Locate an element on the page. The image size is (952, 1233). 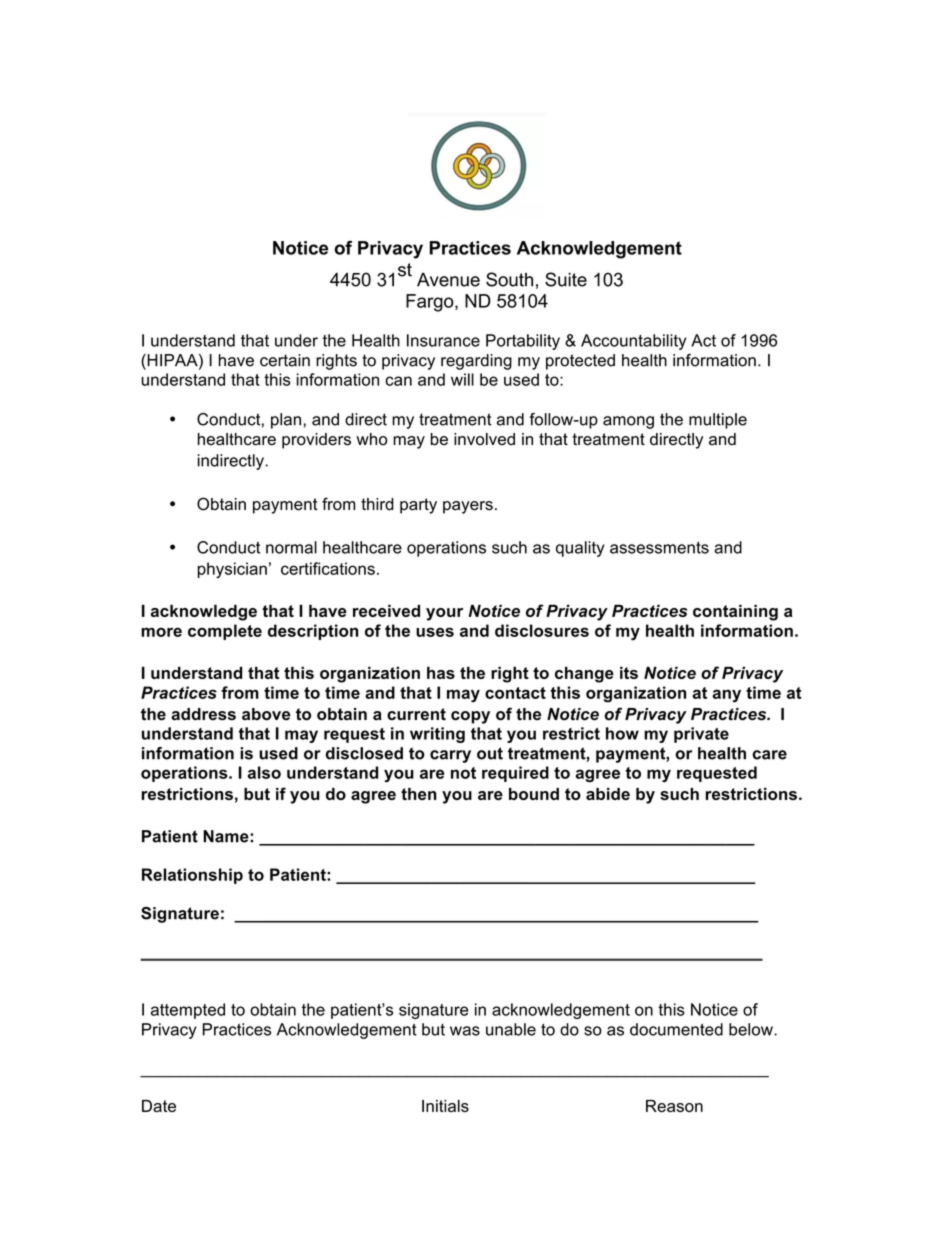
certain is located at coordinates (285, 360).
